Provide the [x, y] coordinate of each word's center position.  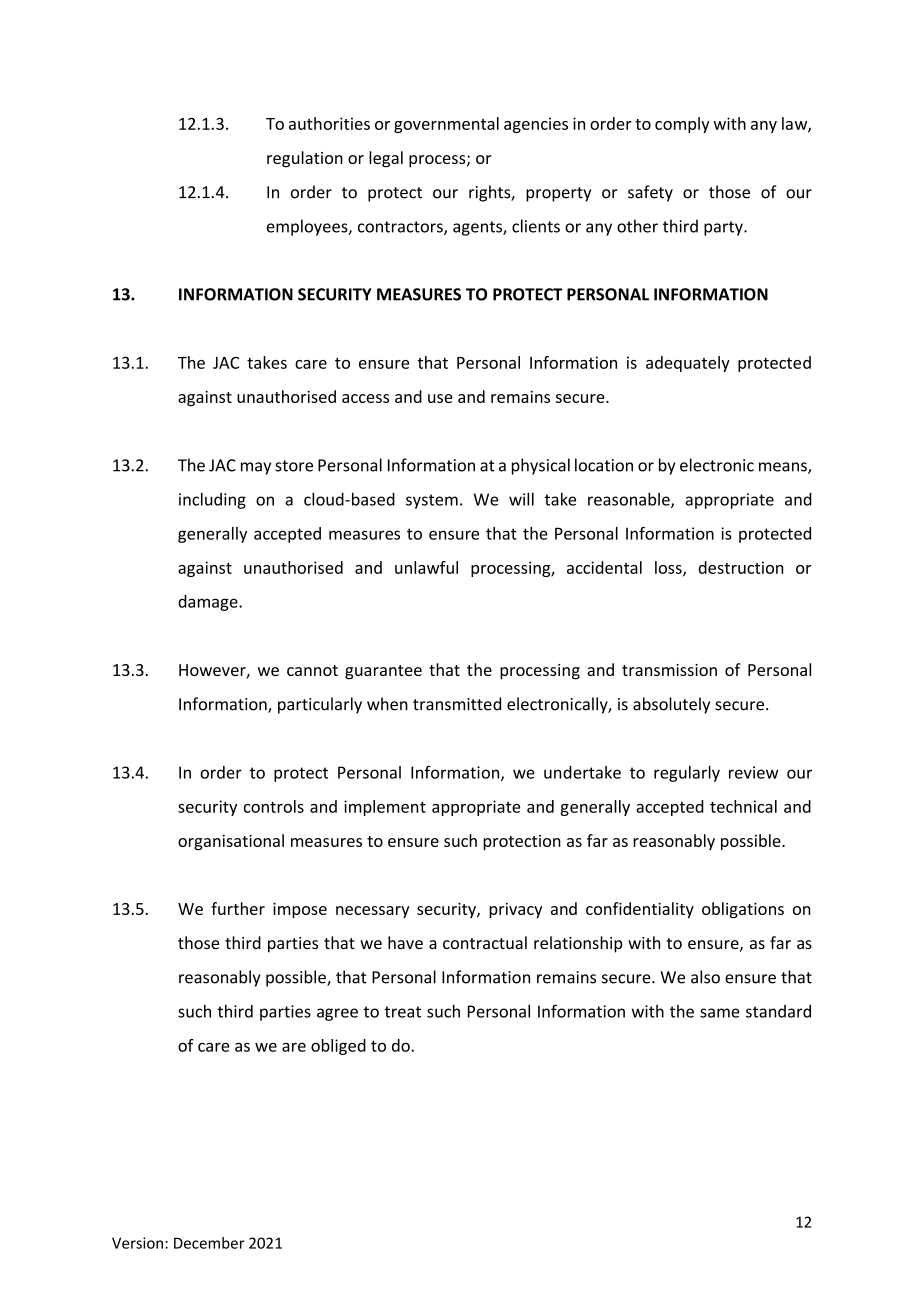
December [209, 1243]
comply [682, 125]
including [212, 500]
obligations [743, 910]
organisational [231, 842]
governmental [446, 125]
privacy [515, 910]
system [432, 501]
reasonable [630, 500]
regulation [305, 159]
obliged [338, 1047]
